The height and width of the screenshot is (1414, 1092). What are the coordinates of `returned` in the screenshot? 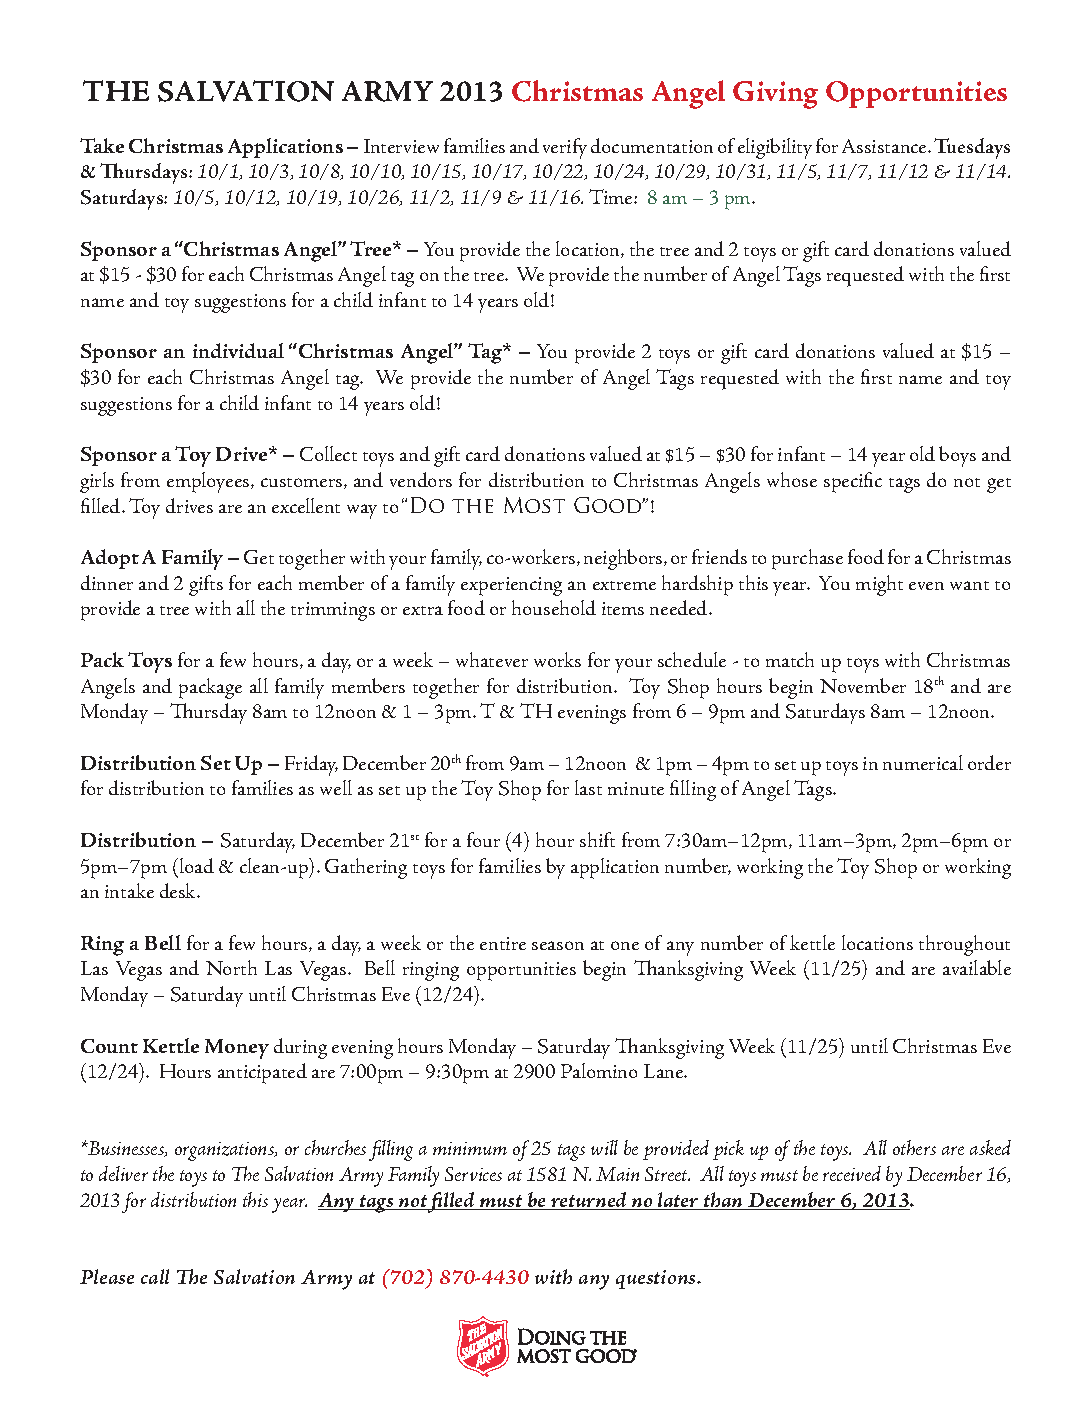 It's located at (589, 1201).
